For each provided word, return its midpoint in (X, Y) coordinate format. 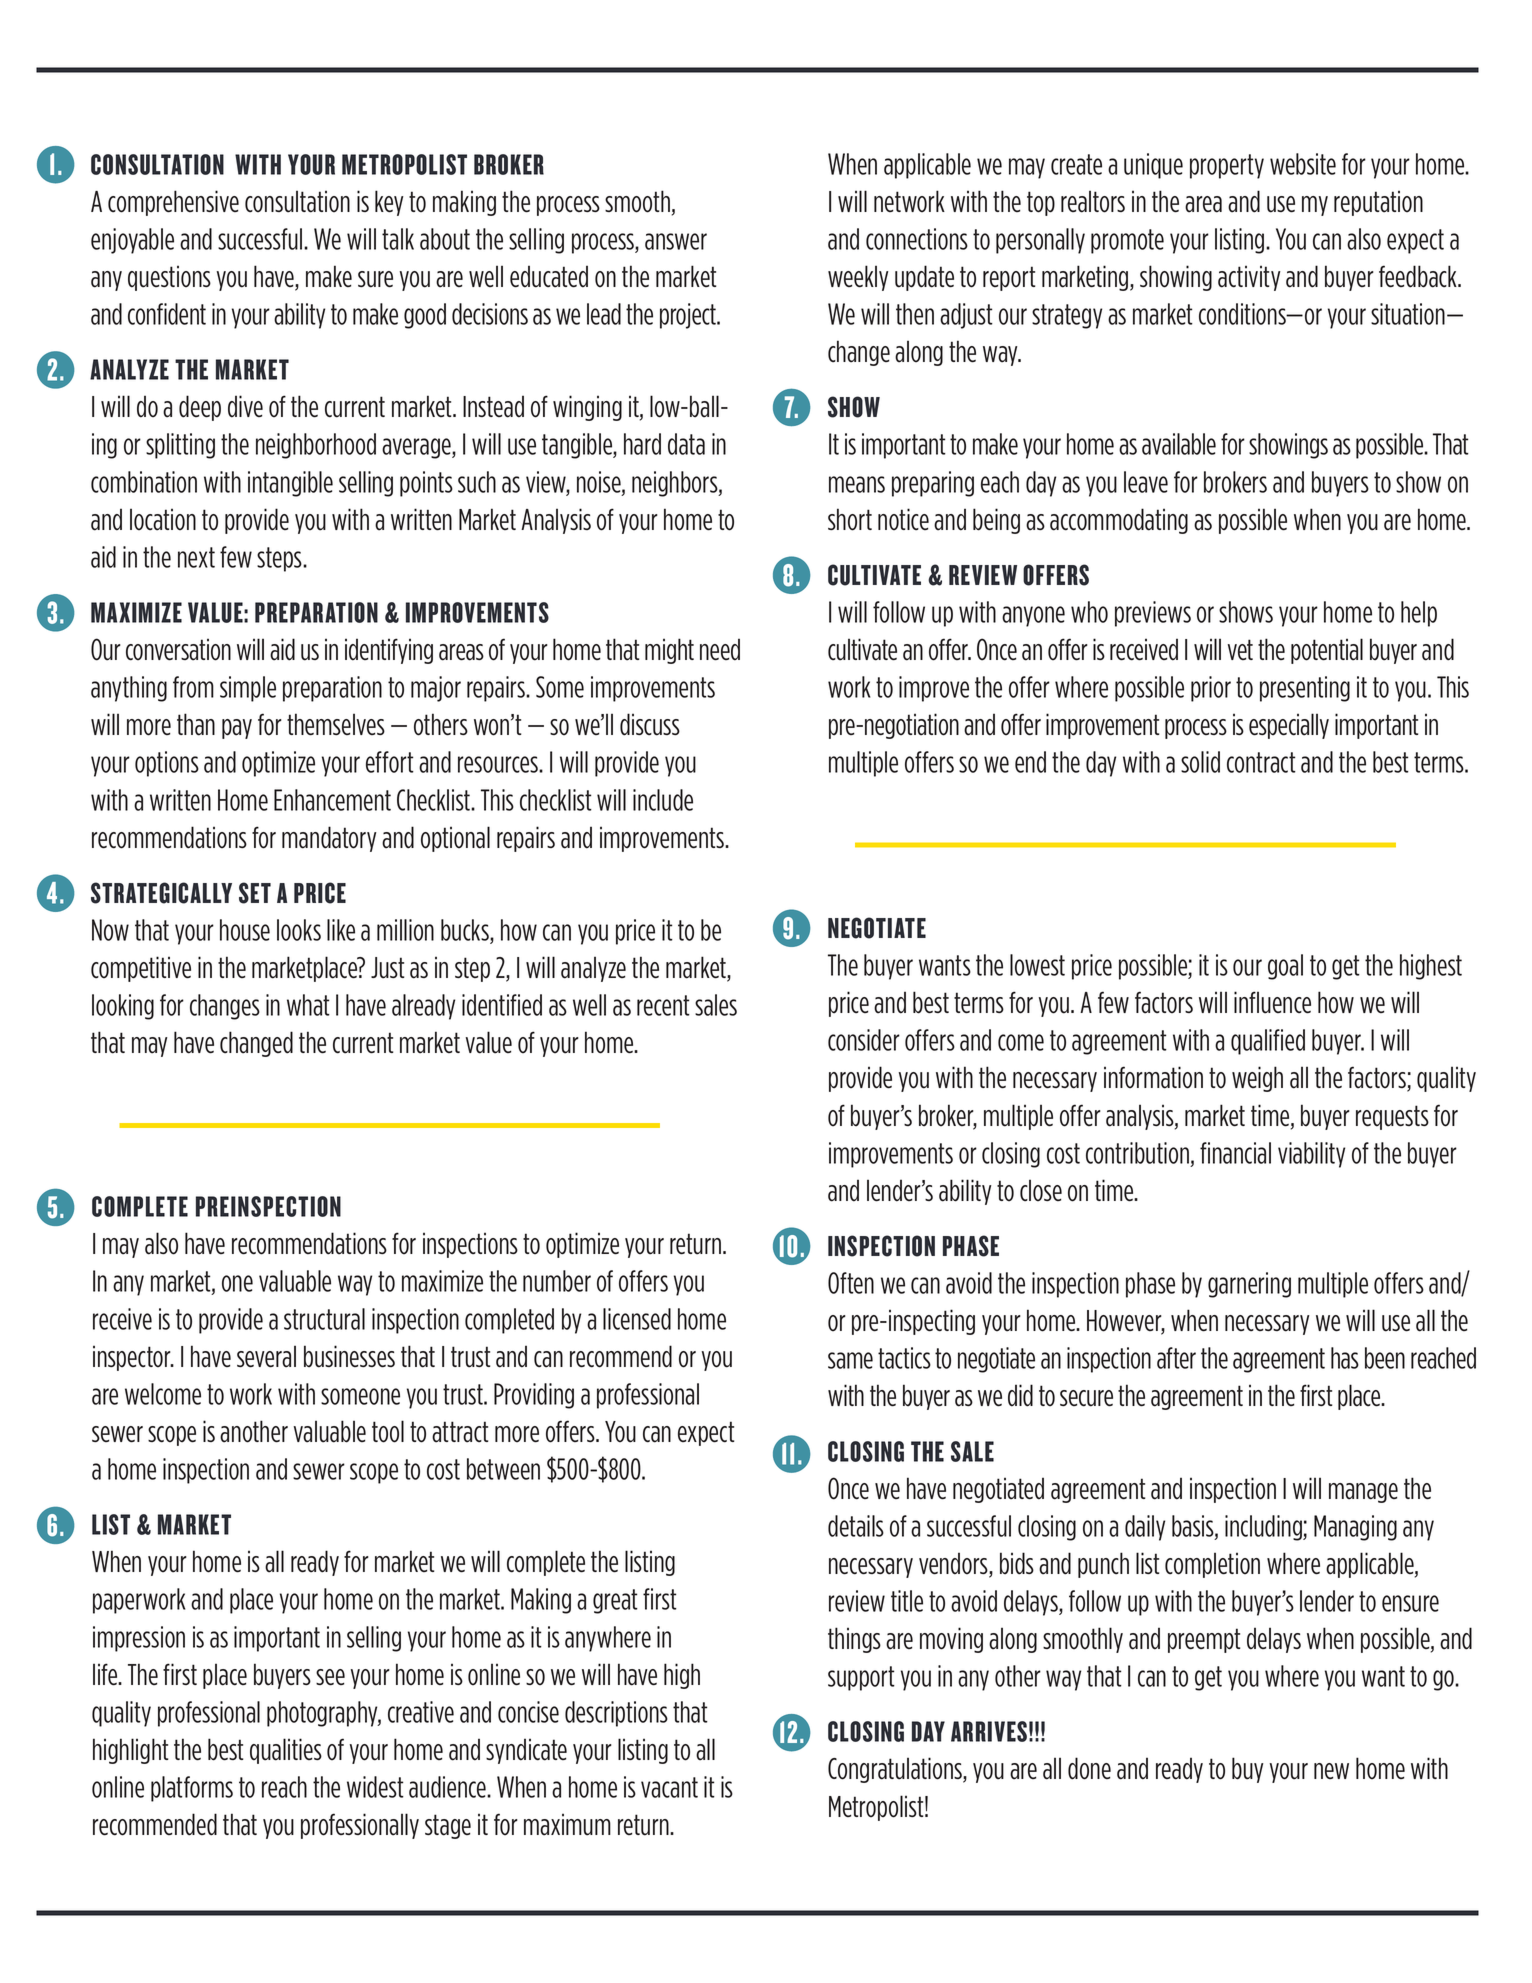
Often (851, 1283)
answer (676, 241)
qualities (286, 1751)
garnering (1249, 1285)
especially (1289, 726)
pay (237, 729)
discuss (650, 724)
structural (324, 1319)
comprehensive (173, 203)
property (1227, 166)
